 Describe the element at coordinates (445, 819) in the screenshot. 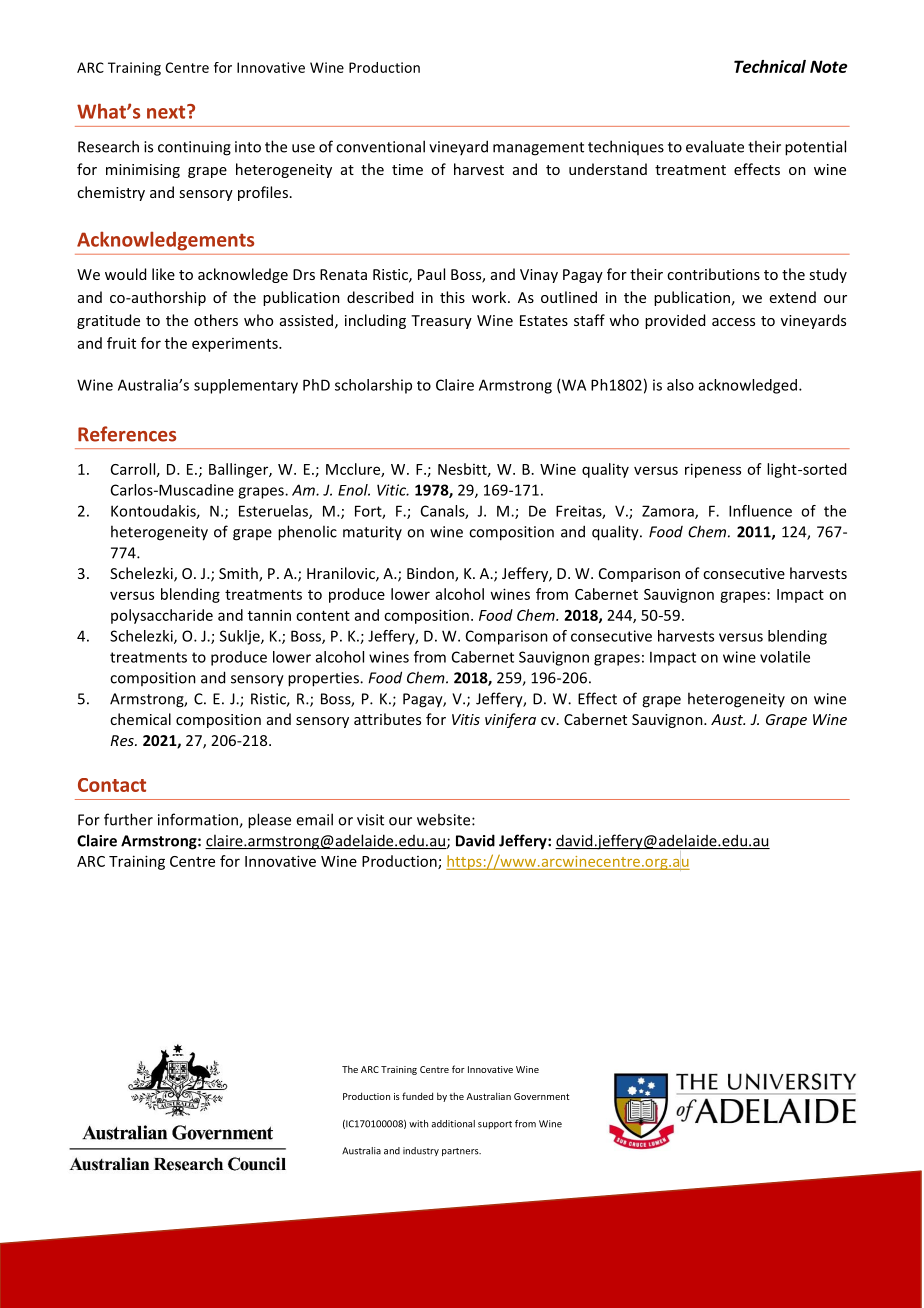

I see `website` at that location.
